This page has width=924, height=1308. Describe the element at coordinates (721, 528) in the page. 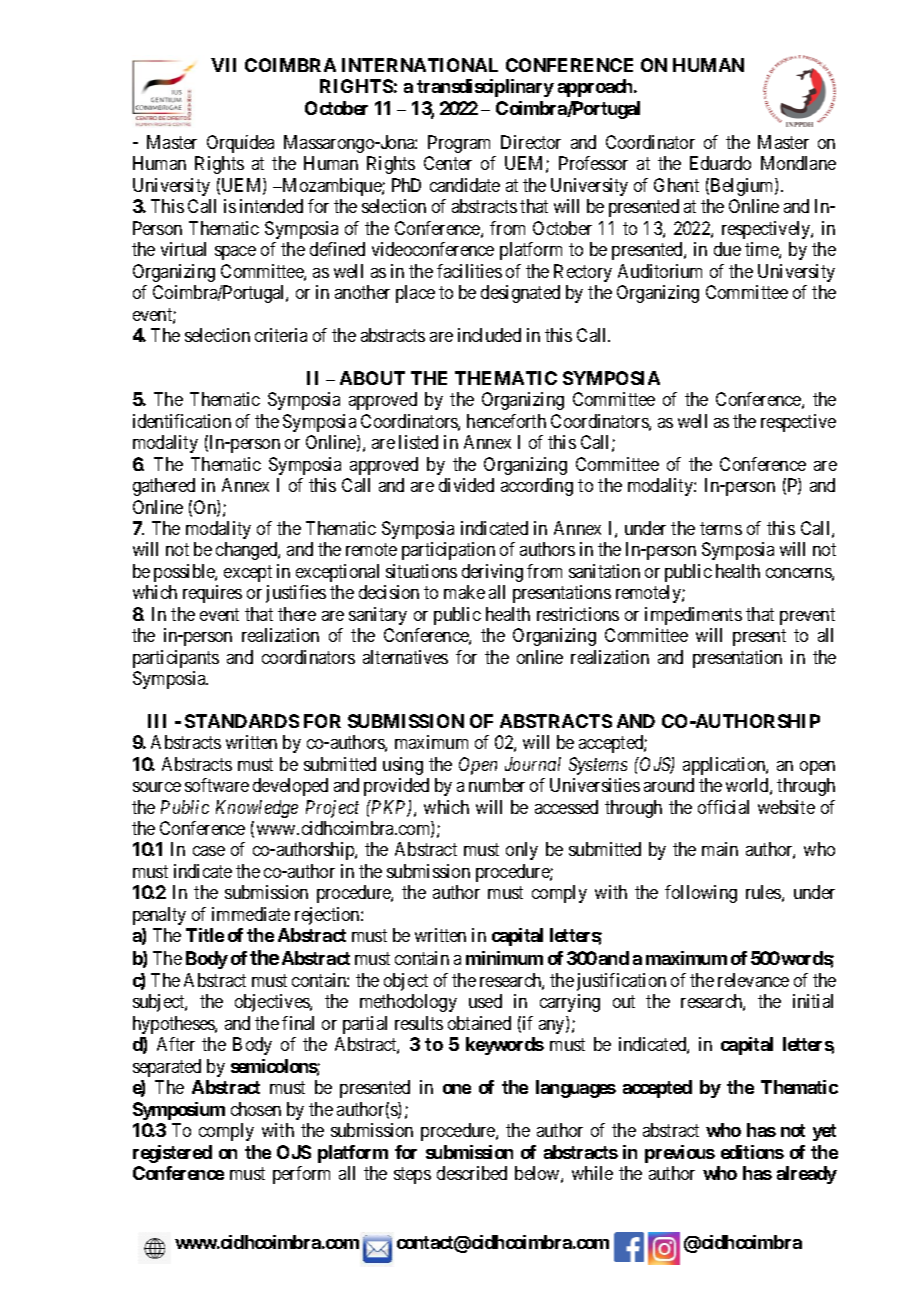

I see `terms` at that location.
